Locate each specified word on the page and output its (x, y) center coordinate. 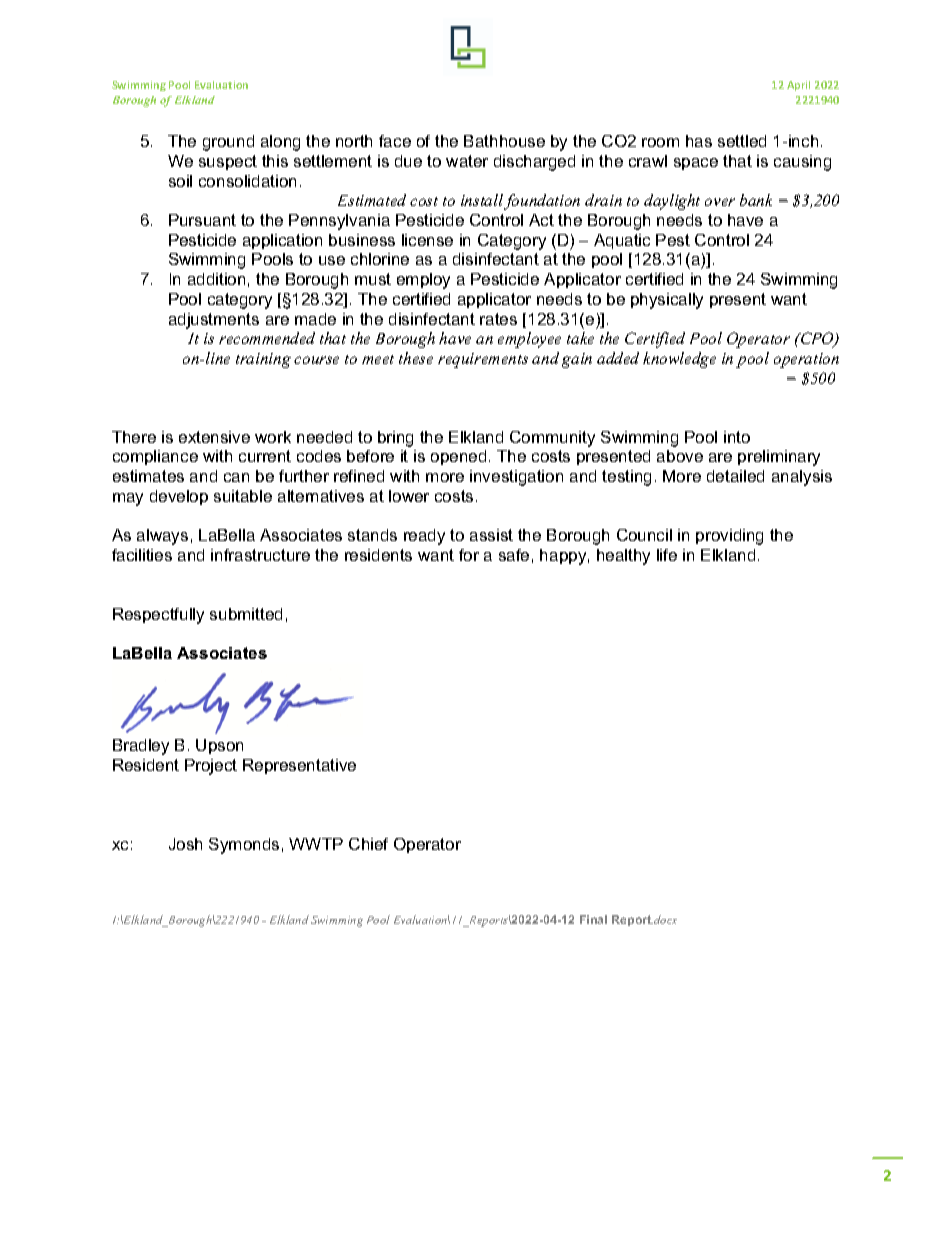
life (667, 555)
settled (742, 141)
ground (228, 143)
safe (514, 555)
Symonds (244, 846)
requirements (483, 360)
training (263, 360)
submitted (246, 614)
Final (593, 919)
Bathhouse (504, 141)
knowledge (679, 360)
